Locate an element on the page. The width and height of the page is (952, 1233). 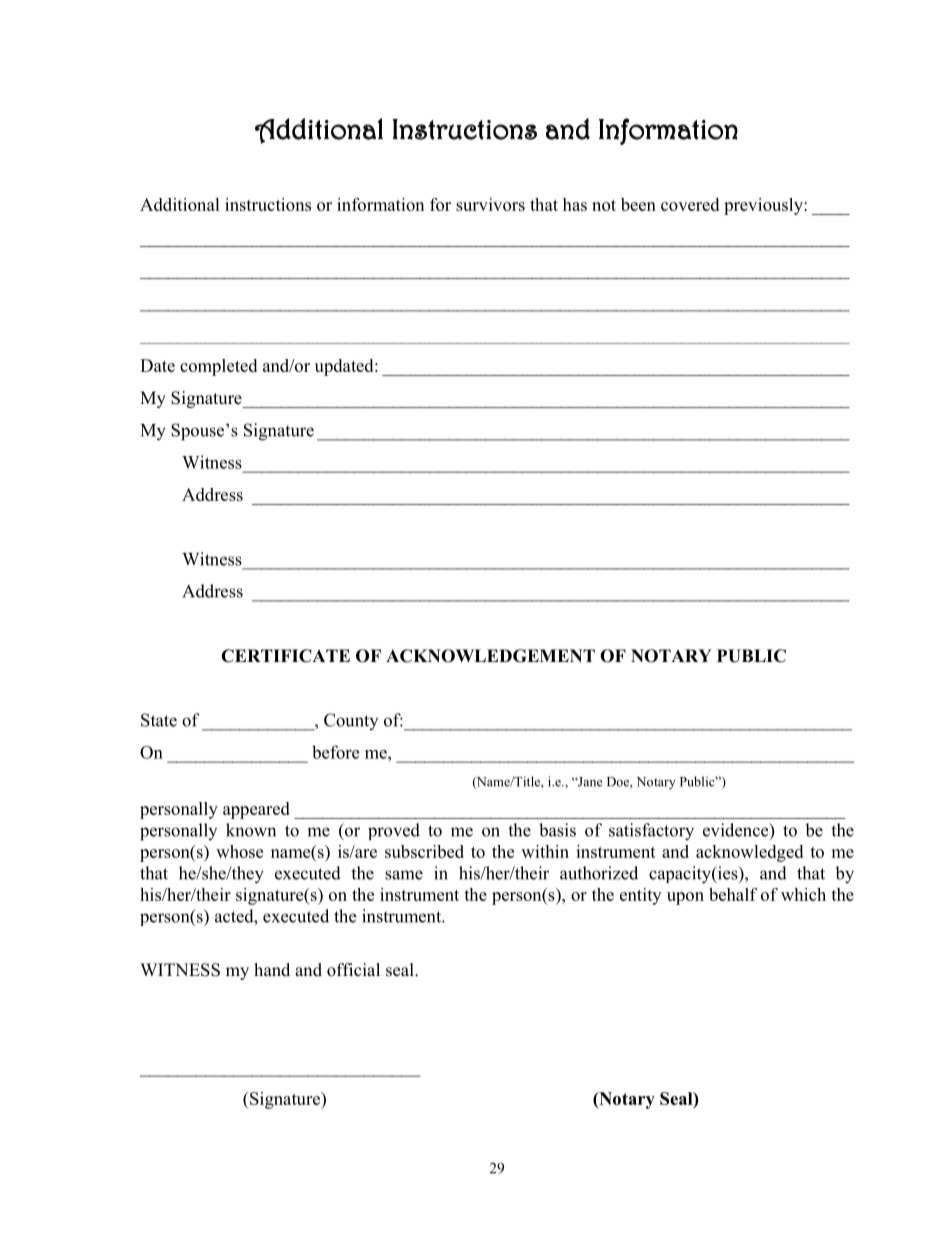
ACKNOWLEDGEMENT is located at coordinates (490, 656).
